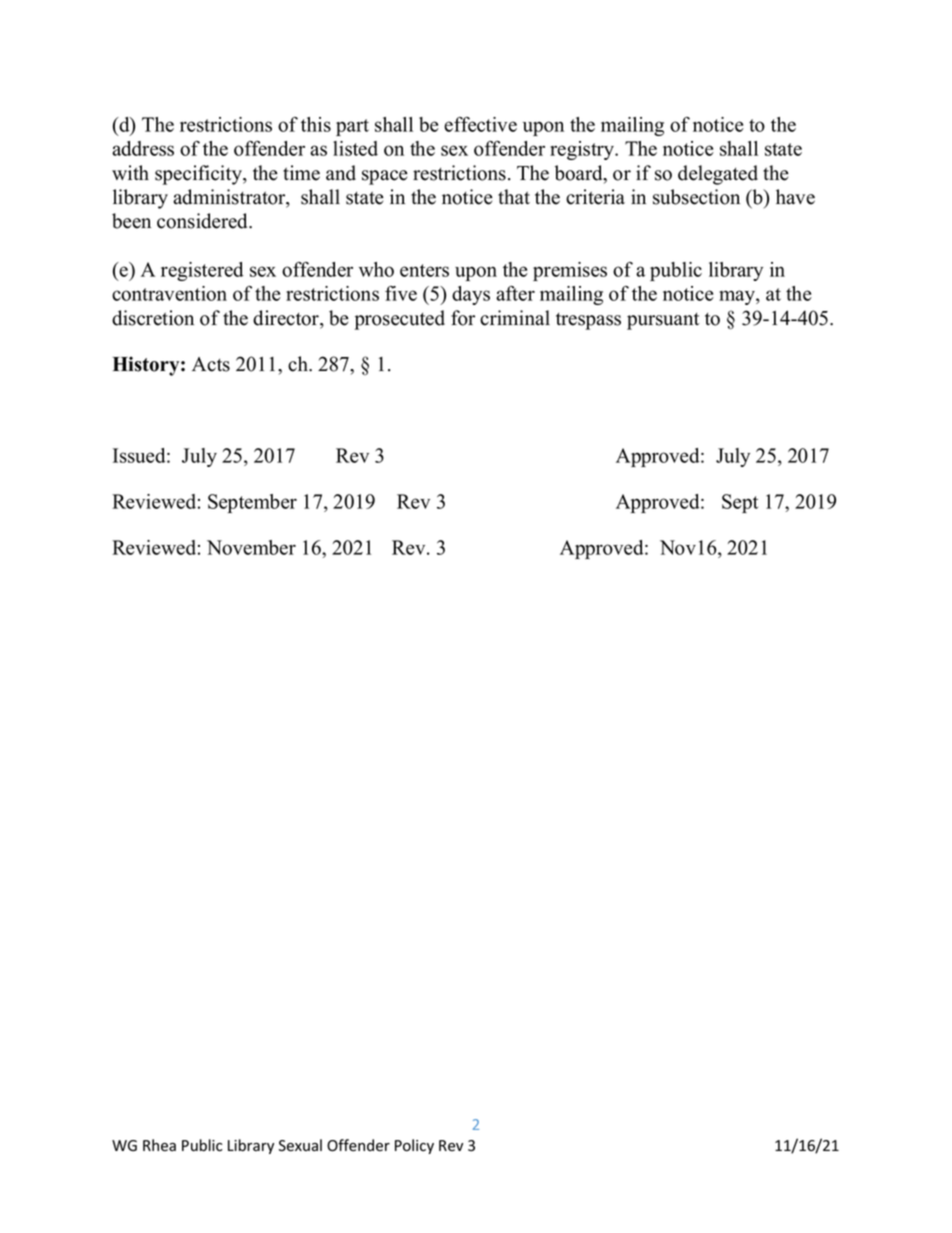  Describe the element at coordinates (480, 124) in the screenshot. I see `effective` at that location.
